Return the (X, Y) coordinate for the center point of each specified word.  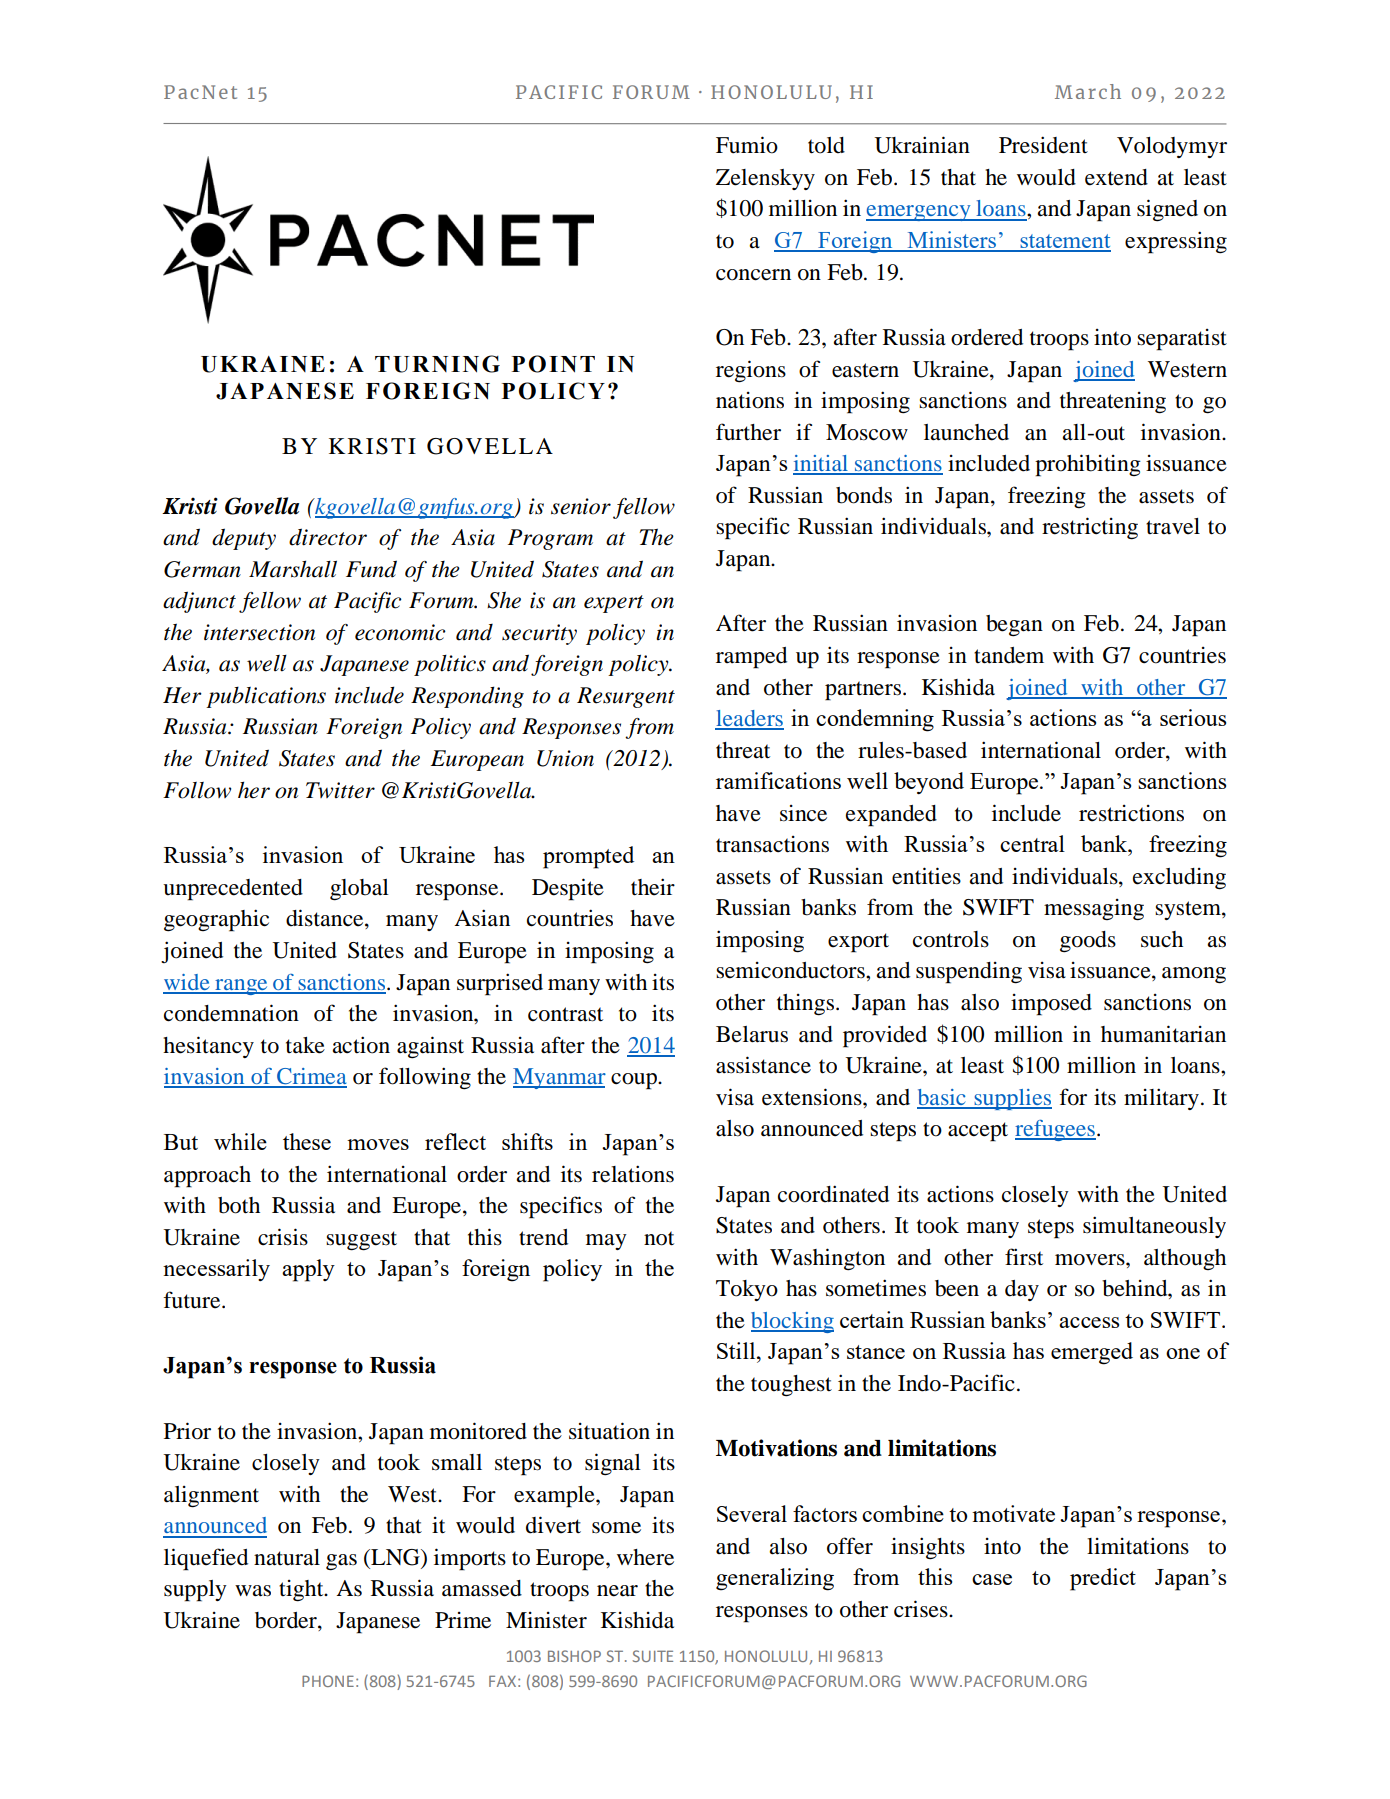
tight (302, 1591)
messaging (1094, 910)
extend (1116, 177)
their (653, 887)
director (328, 537)
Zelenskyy (765, 179)
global (359, 890)
